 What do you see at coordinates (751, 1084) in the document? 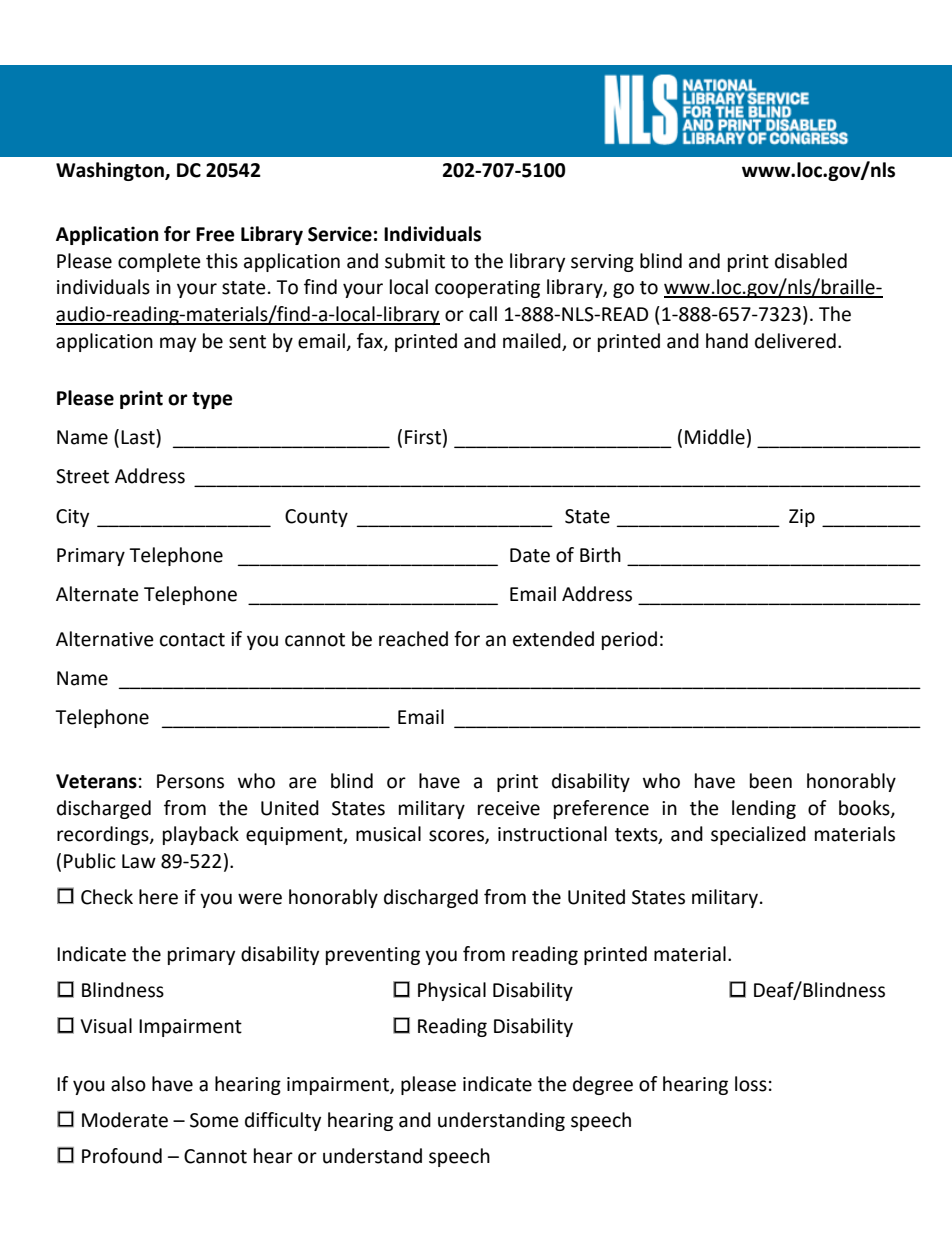
I see `loss` at bounding box center [751, 1084].
